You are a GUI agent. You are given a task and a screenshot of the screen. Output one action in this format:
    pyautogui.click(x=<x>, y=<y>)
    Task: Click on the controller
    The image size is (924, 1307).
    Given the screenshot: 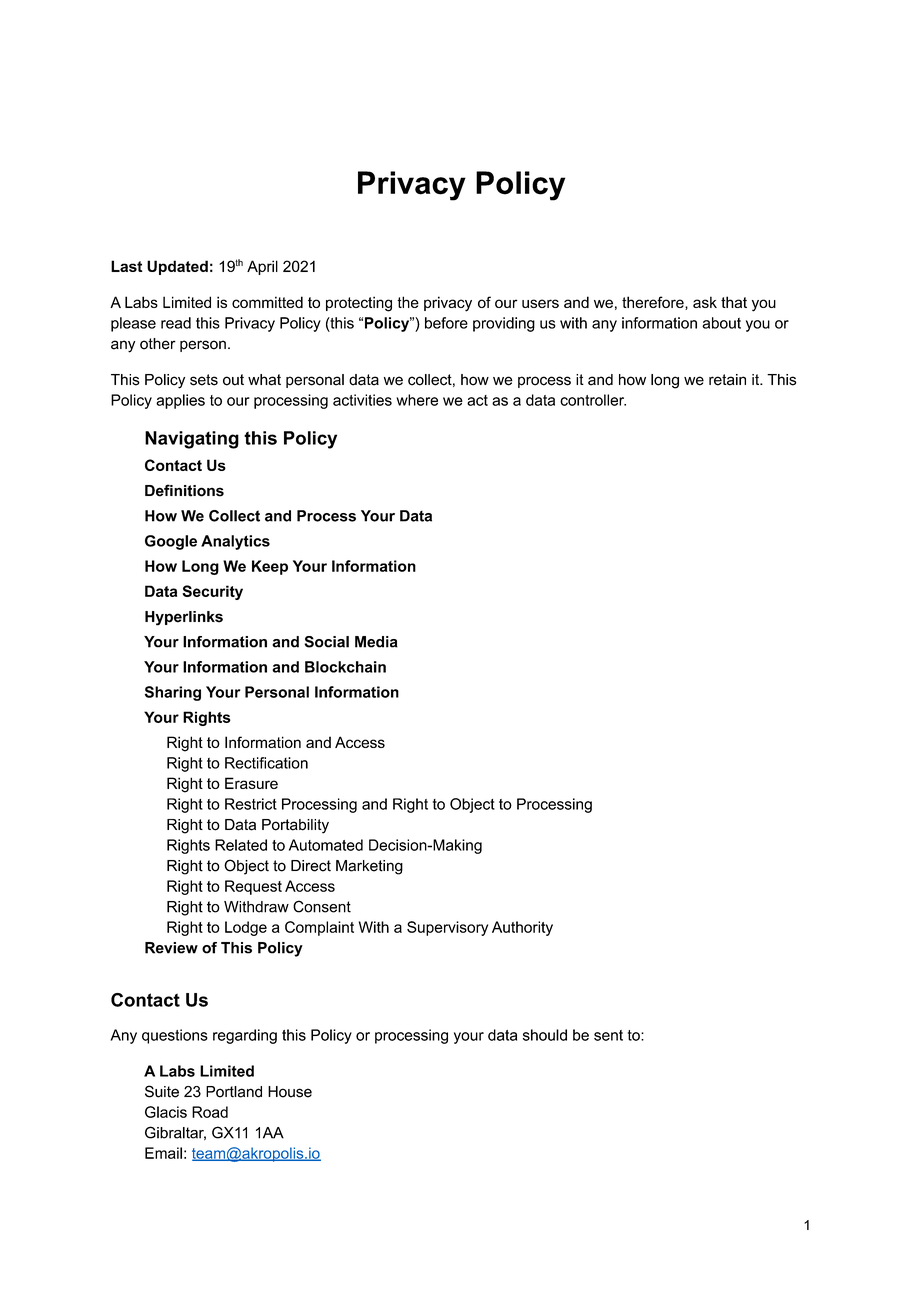 What is the action you would take?
    pyautogui.click(x=593, y=400)
